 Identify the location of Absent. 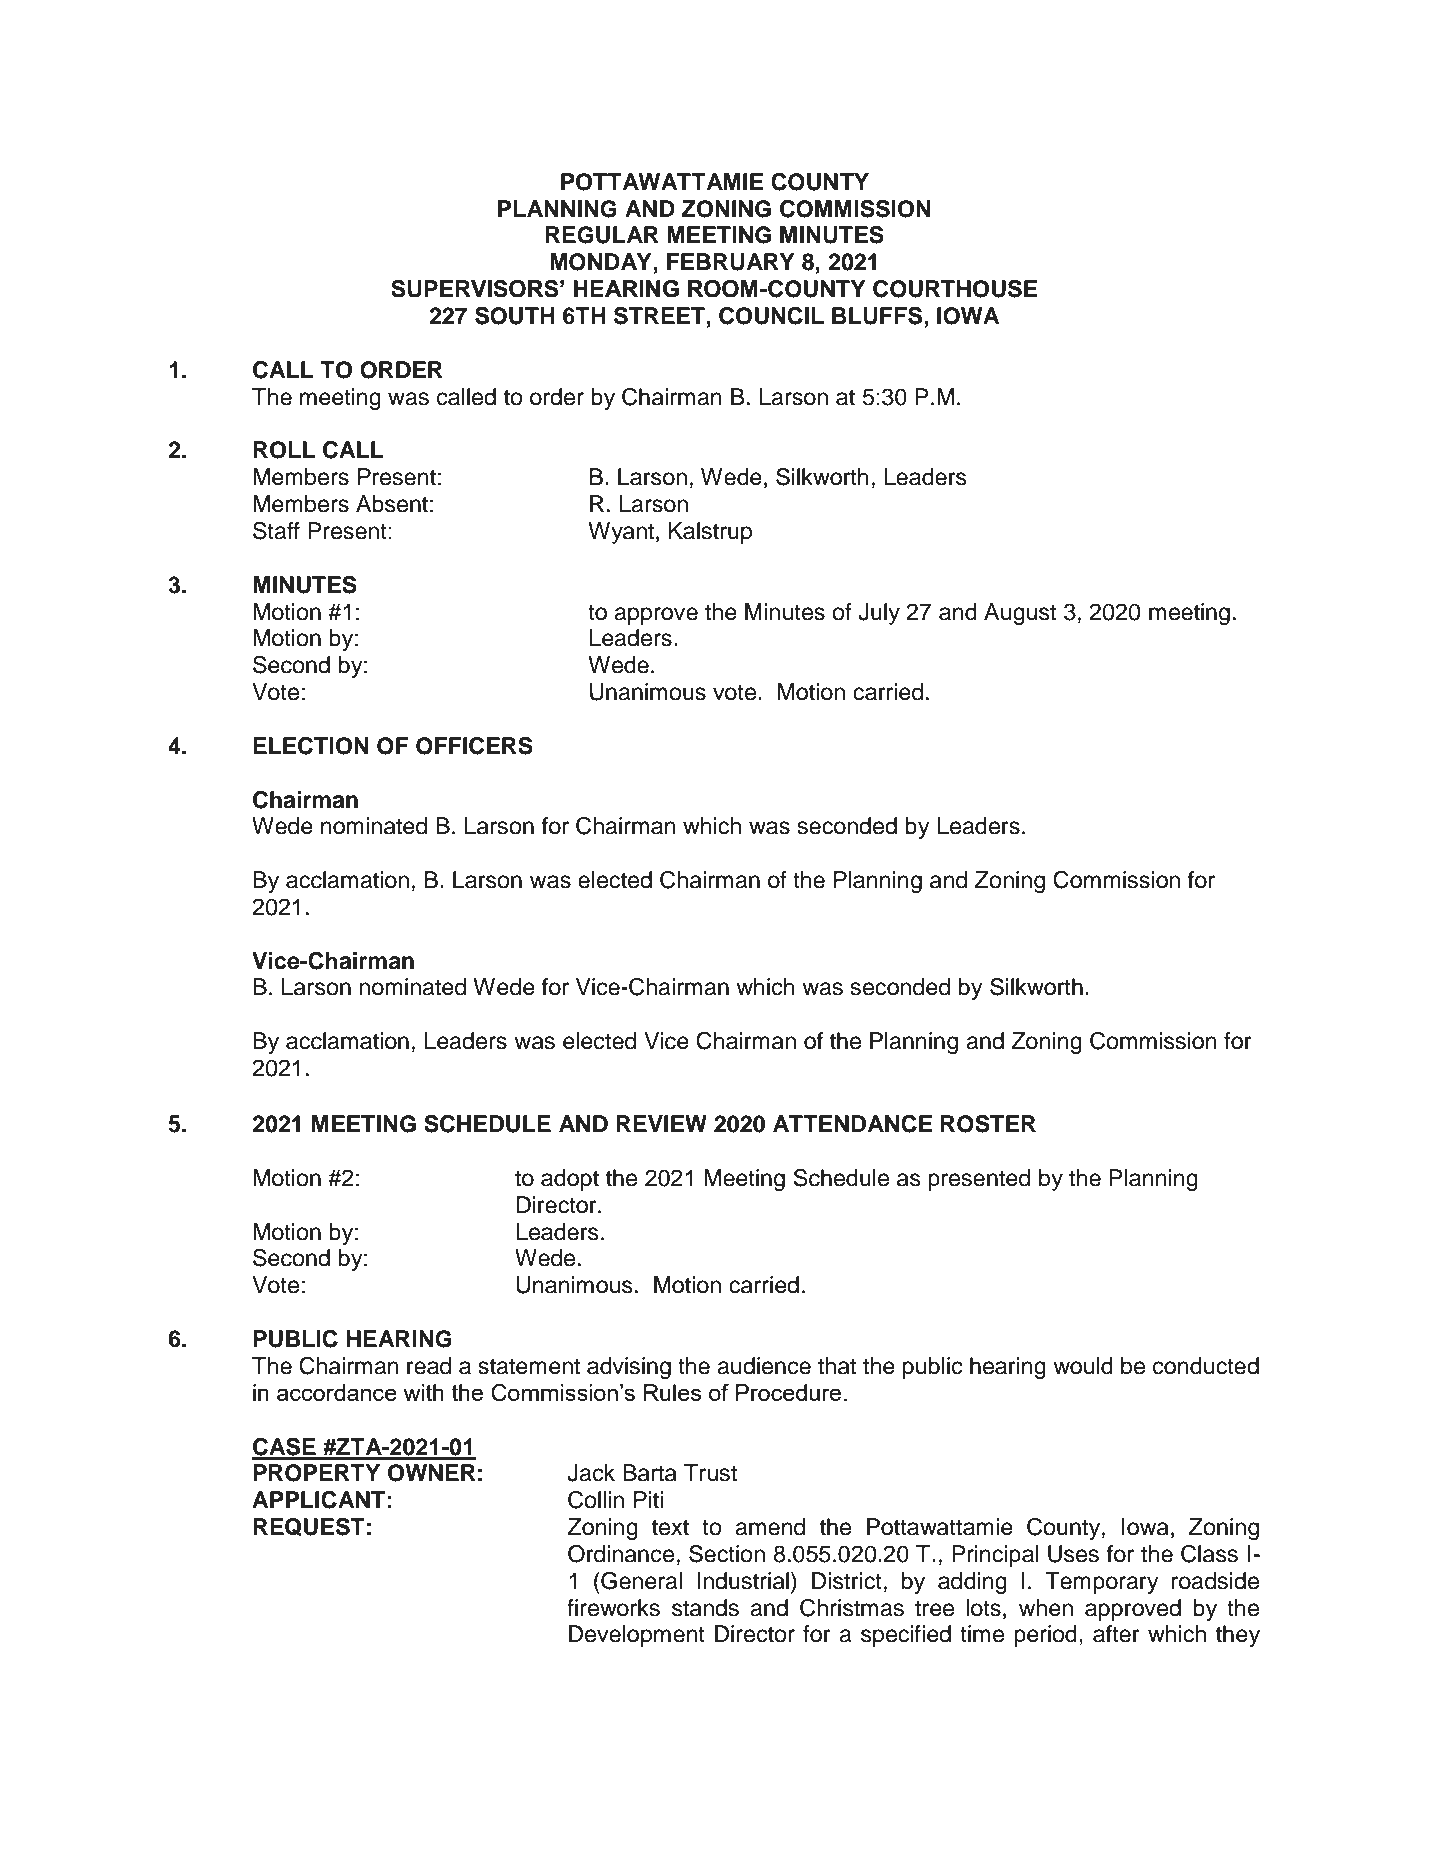
(392, 504).
